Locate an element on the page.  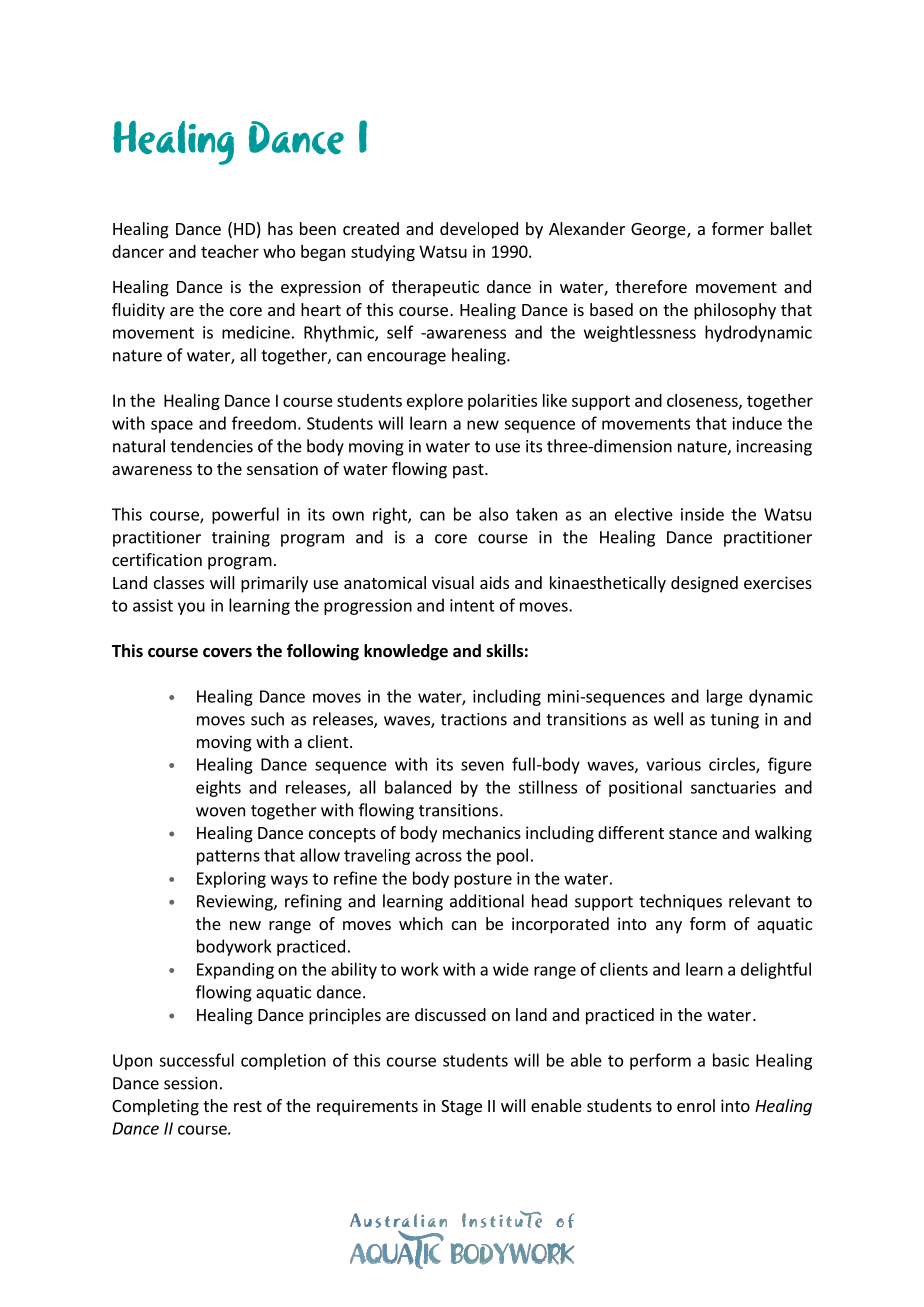
posture is located at coordinates (483, 880).
